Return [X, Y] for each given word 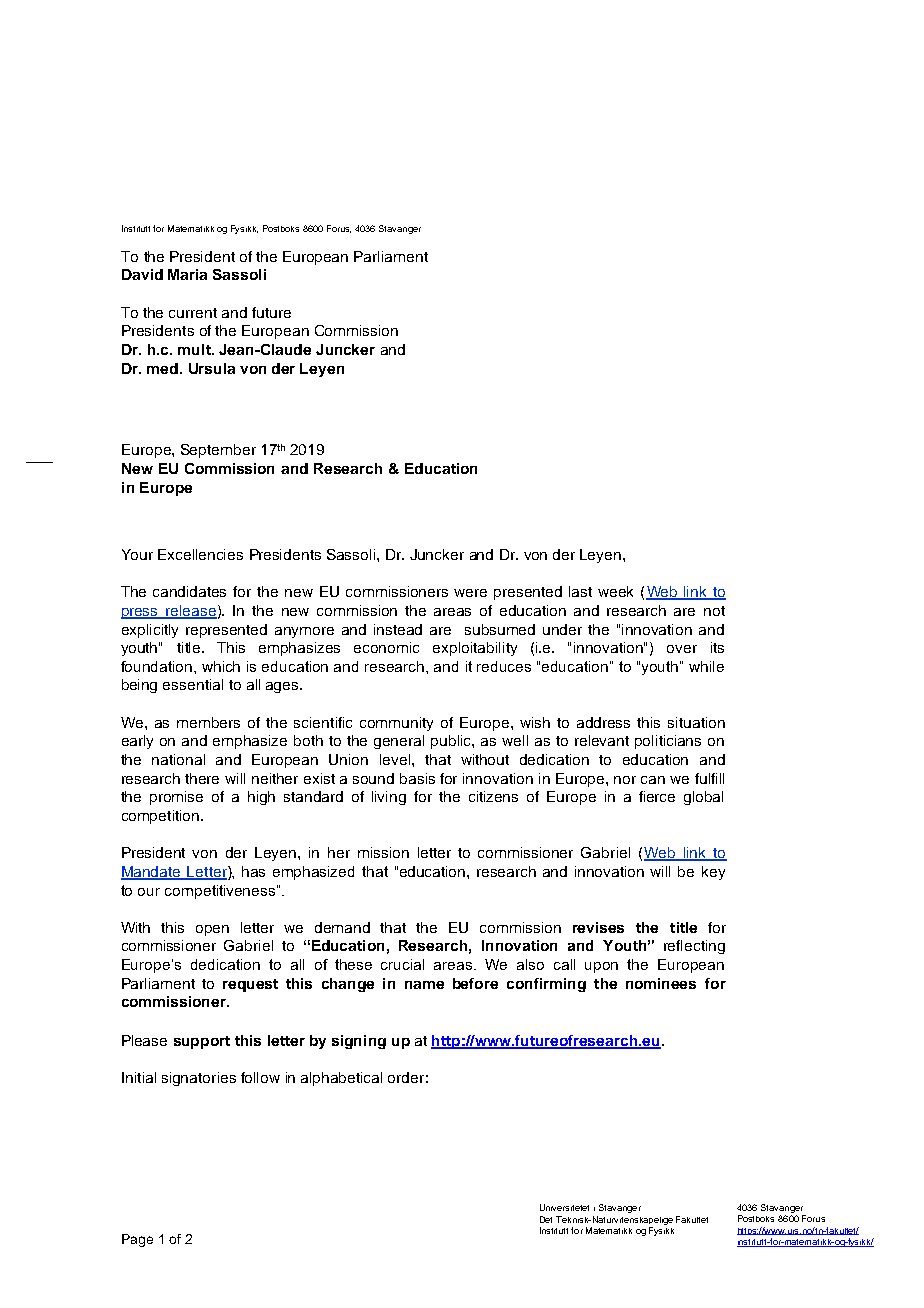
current [193, 313]
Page [137, 1240]
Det [546, 1219]
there [202, 778]
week [615, 591]
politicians [668, 742]
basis [417, 778]
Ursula [212, 368]
